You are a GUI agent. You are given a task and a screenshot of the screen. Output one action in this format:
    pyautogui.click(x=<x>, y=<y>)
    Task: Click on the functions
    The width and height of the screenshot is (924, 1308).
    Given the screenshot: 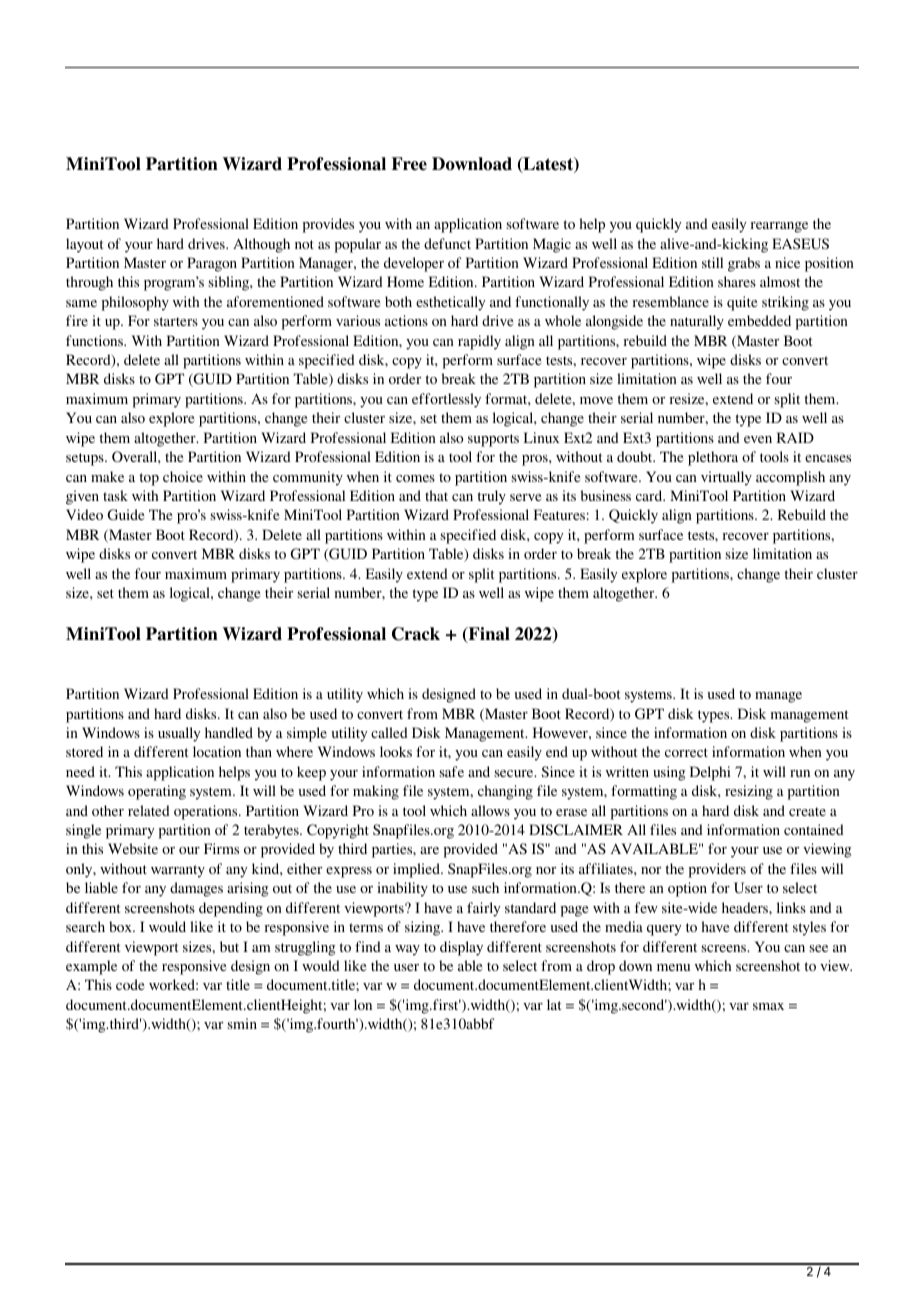 What is the action you would take?
    pyautogui.click(x=95, y=340)
